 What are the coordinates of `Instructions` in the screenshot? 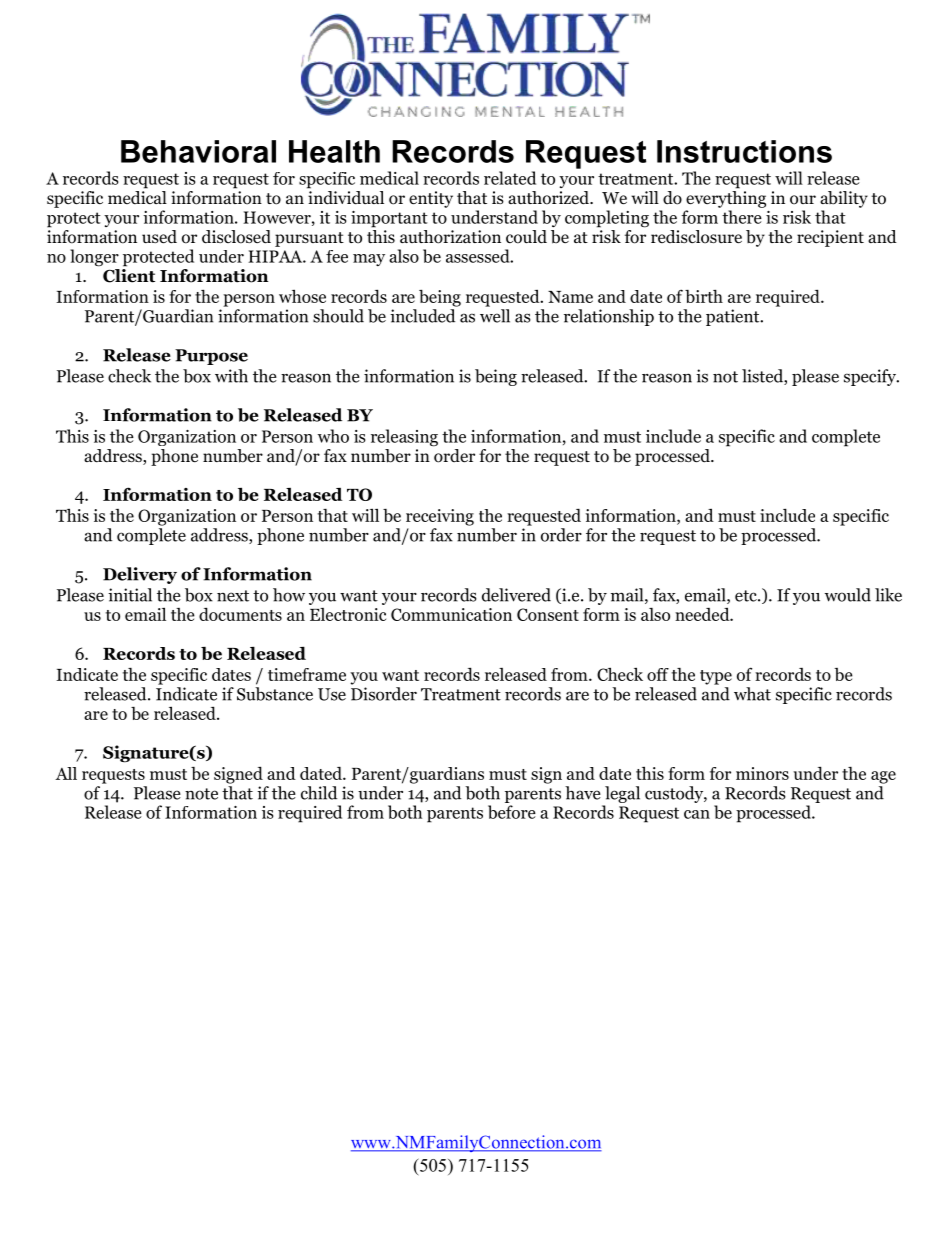 It's located at (744, 151).
